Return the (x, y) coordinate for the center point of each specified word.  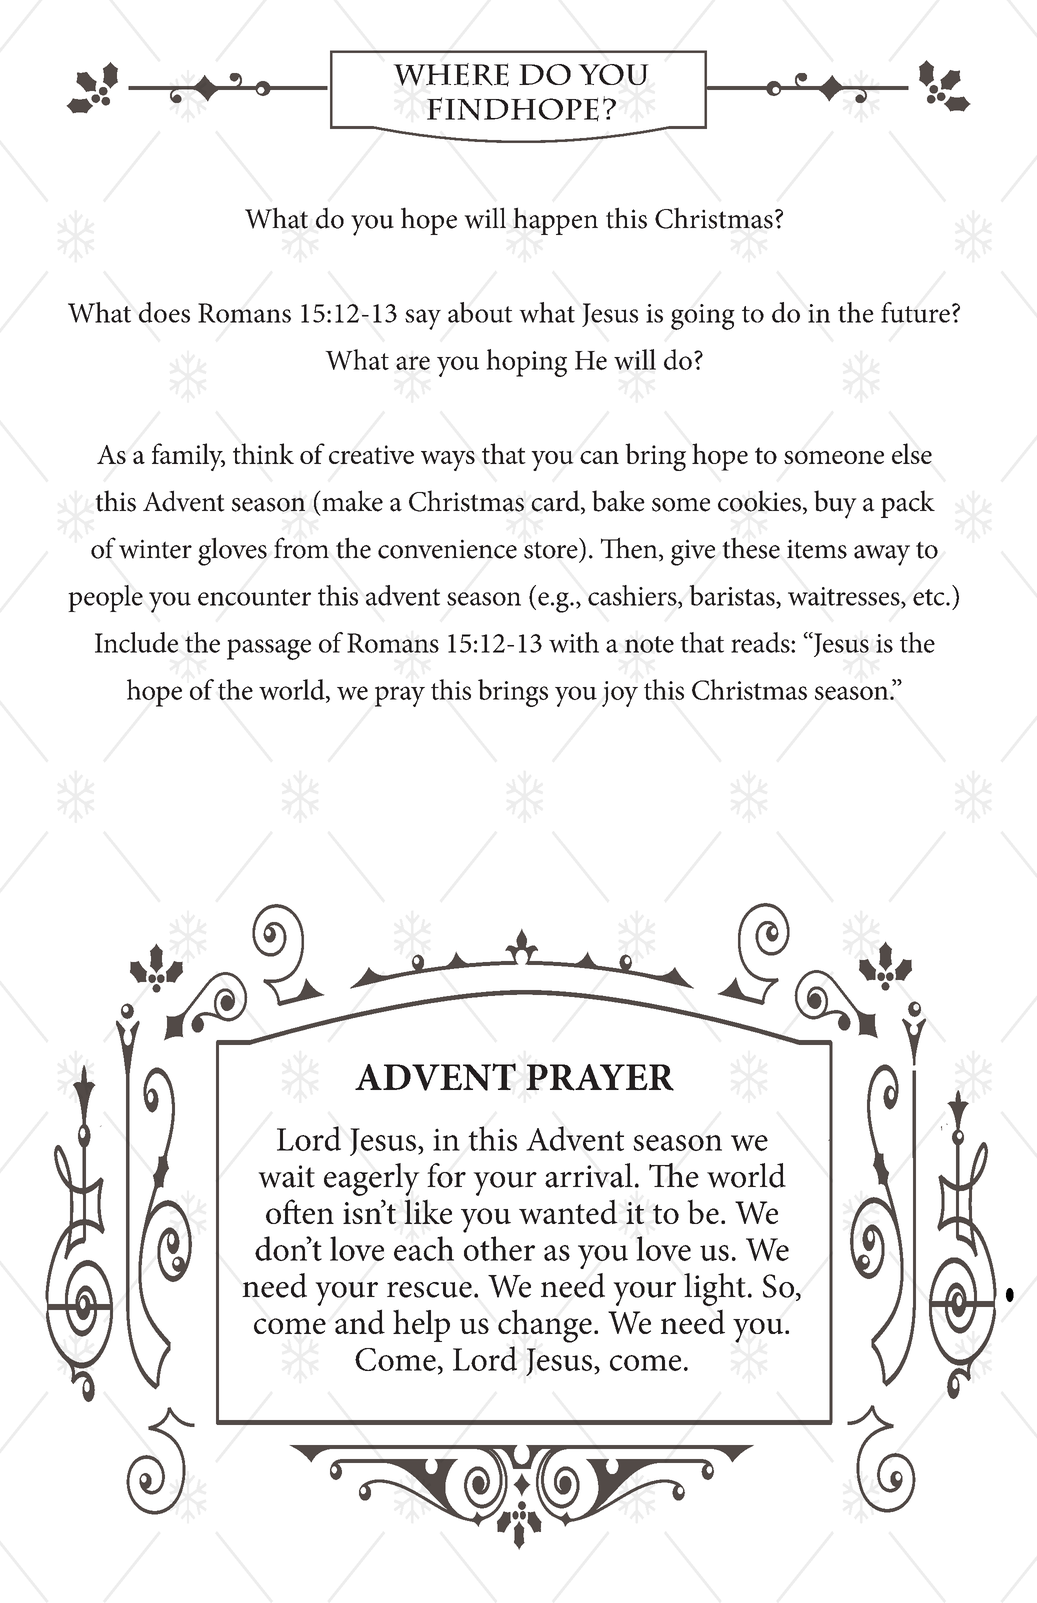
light (715, 1289)
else (912, 453)
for (446, 1175)
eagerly (372, 1179)
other (499, 1248)
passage (269, 649)
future (915, 312)
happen (555, 221)
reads (761, 642)
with (574, 642)
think (263, 453)
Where (451, 75)
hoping (526, 363)
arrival (589, 1175)
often (300, 1211)
